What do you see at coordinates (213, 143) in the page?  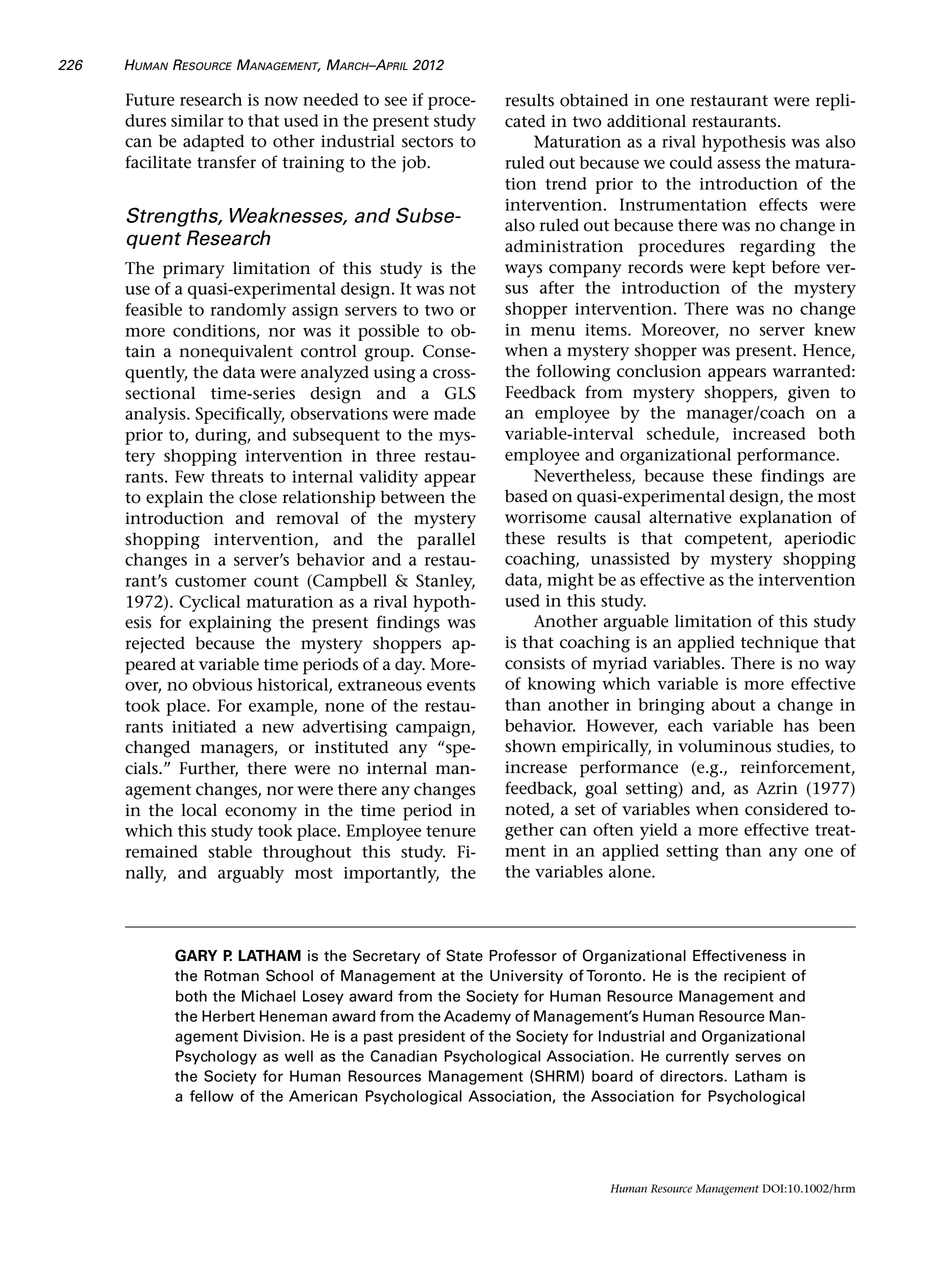 I see `adapted` at bounding box center [213, 143].
